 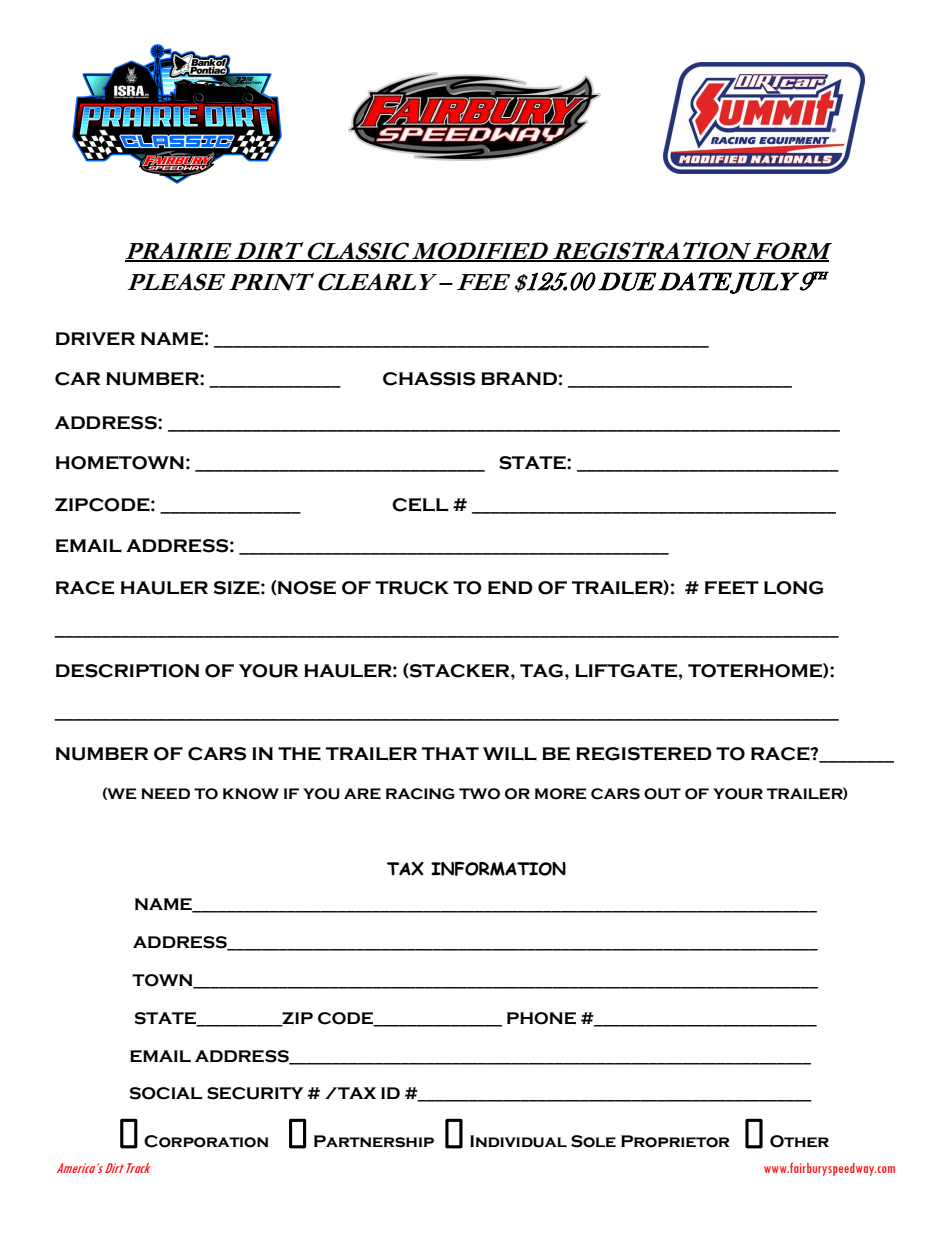 What do you see at coordinates (429, 379) in the screenshot?
I see `CHASSIS` at bounding box center [429, 379].
